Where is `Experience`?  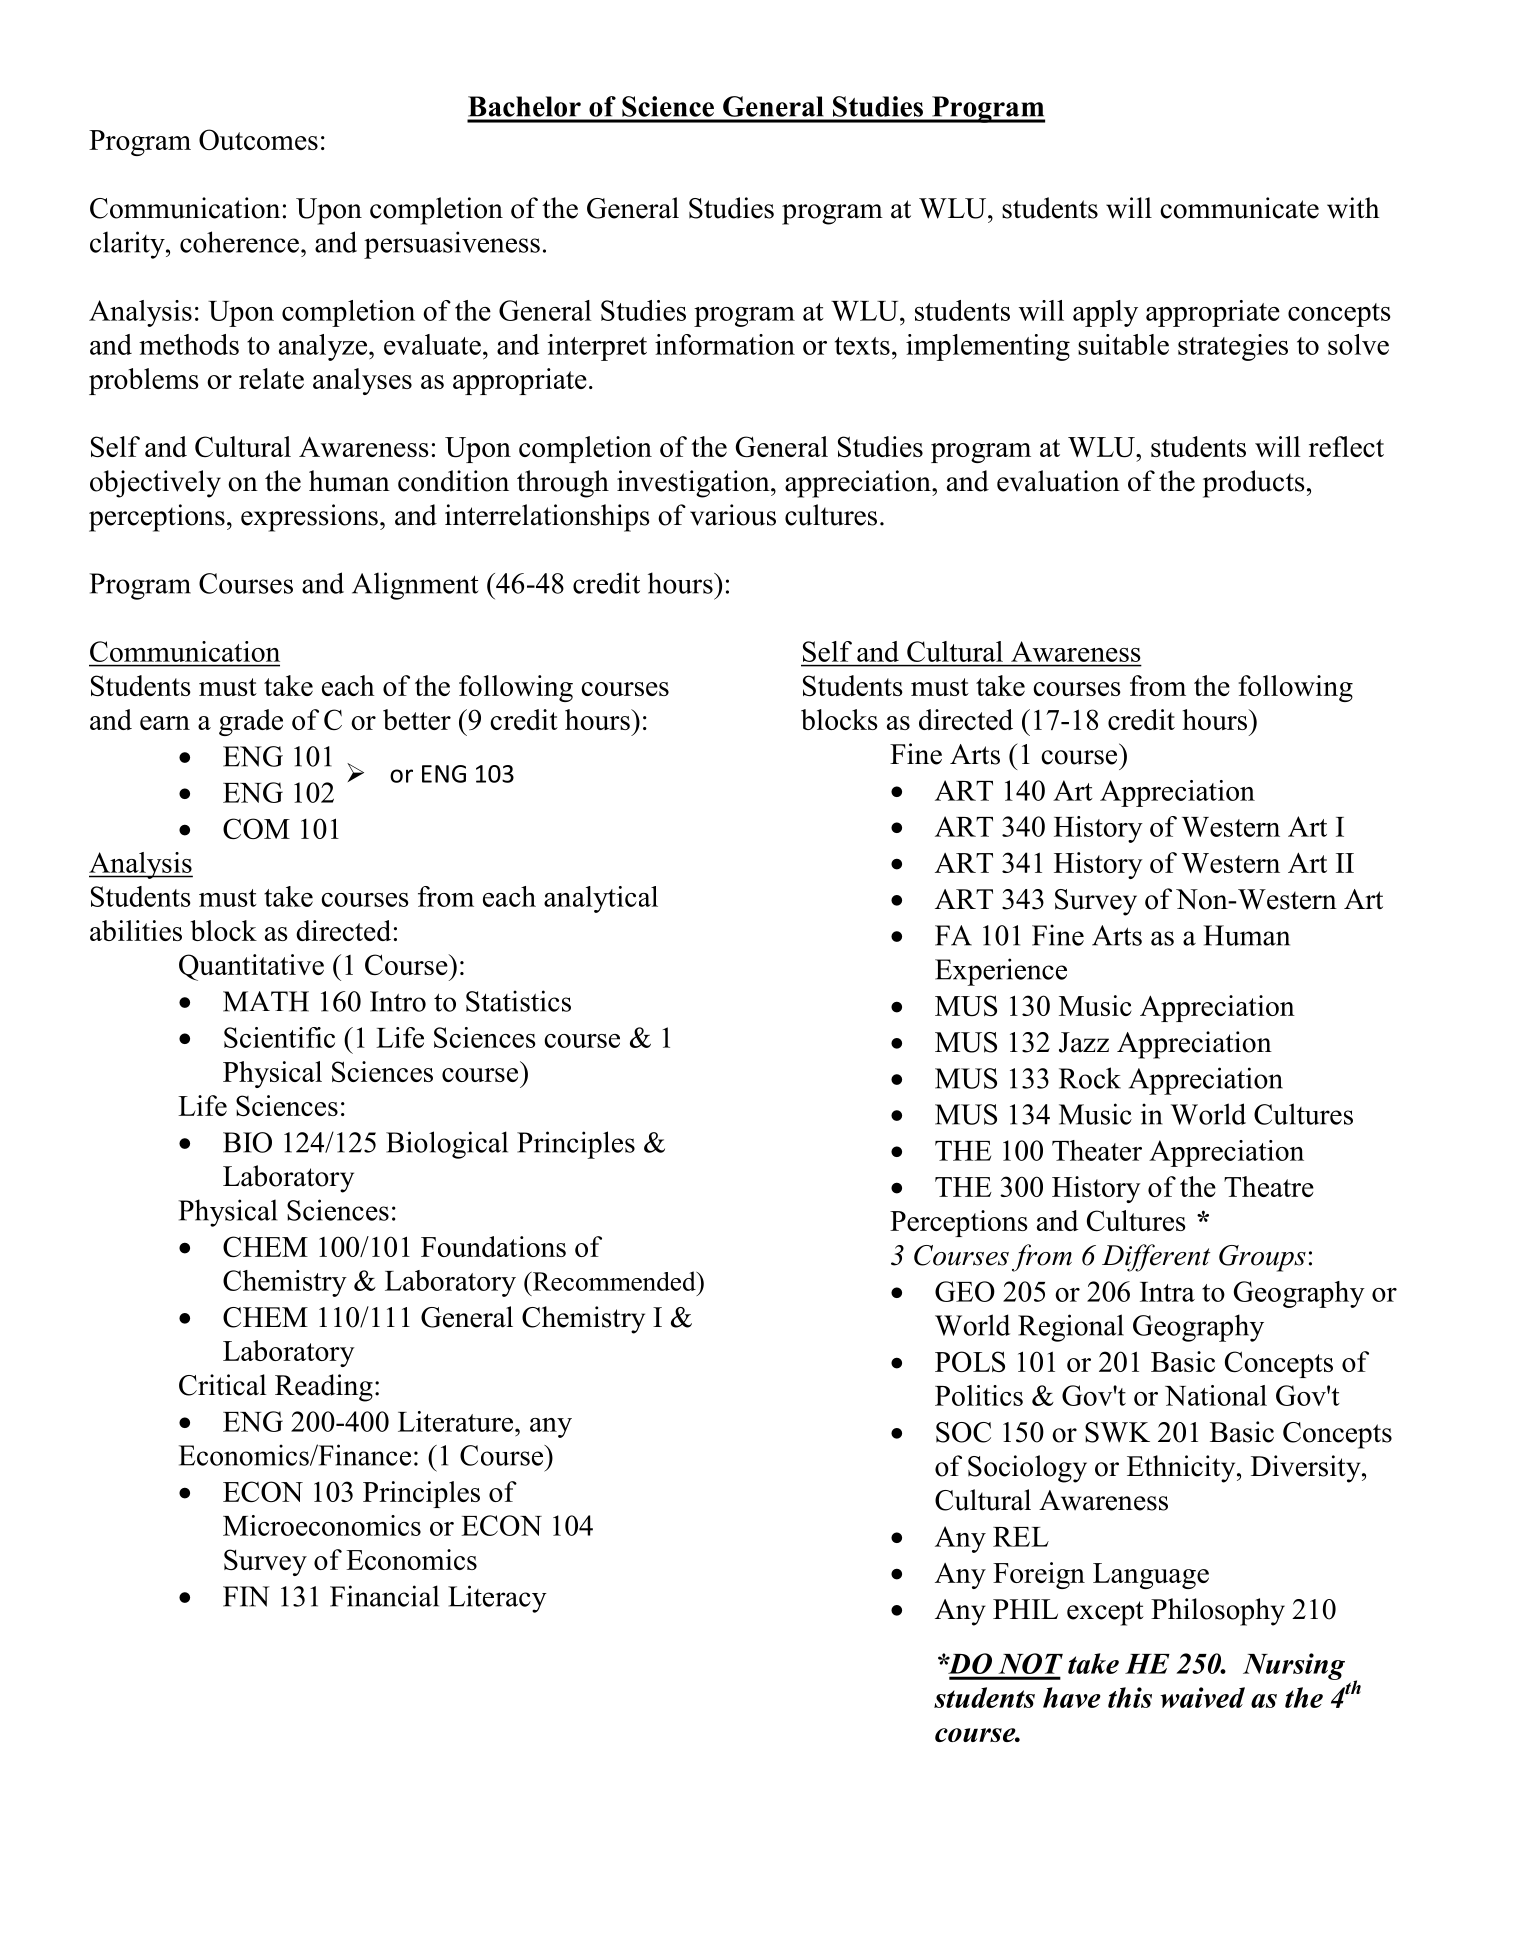
Experience is located at coordinates (1001, 972).
